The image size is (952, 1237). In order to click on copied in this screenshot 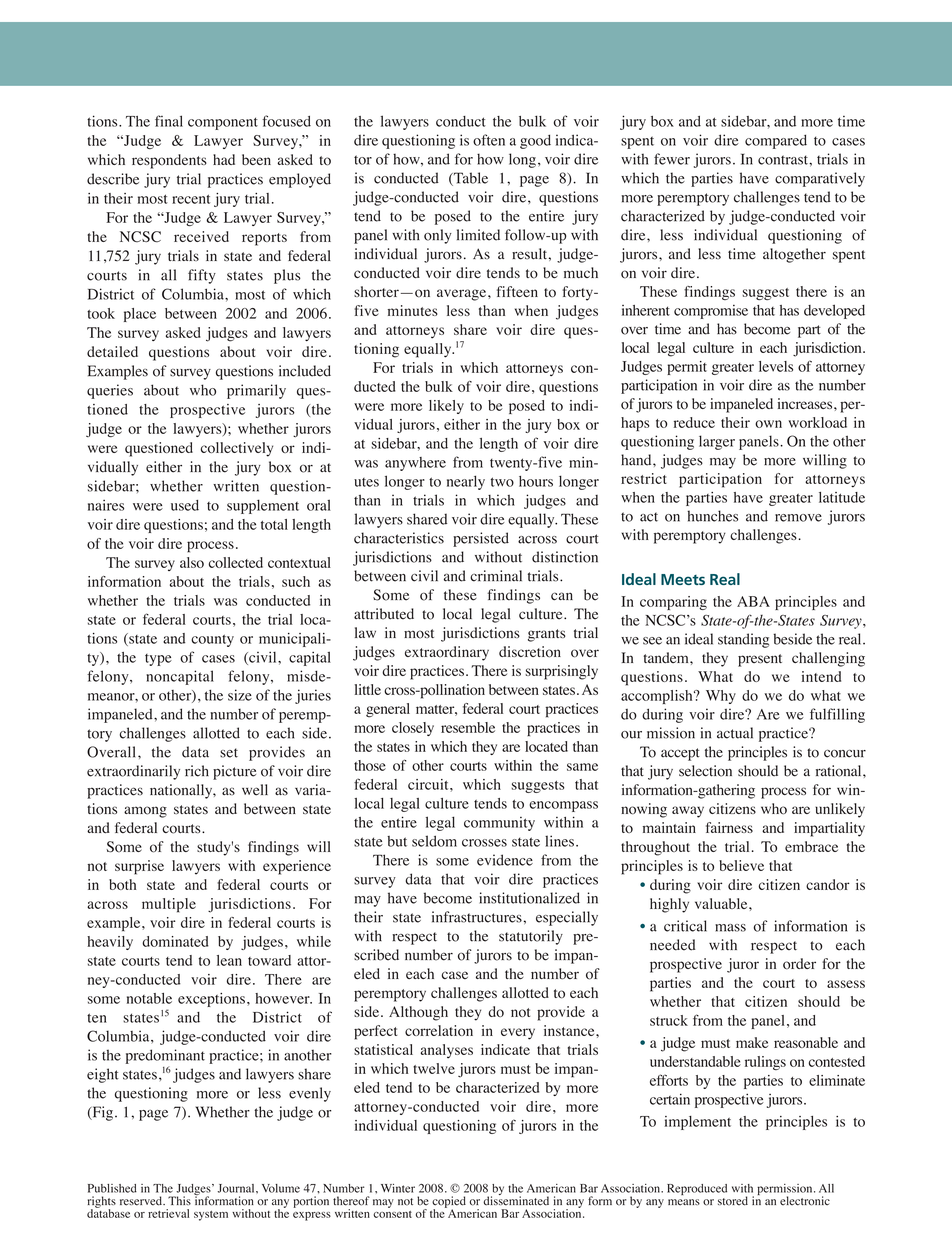, I will do `click(449, 1203)`.
